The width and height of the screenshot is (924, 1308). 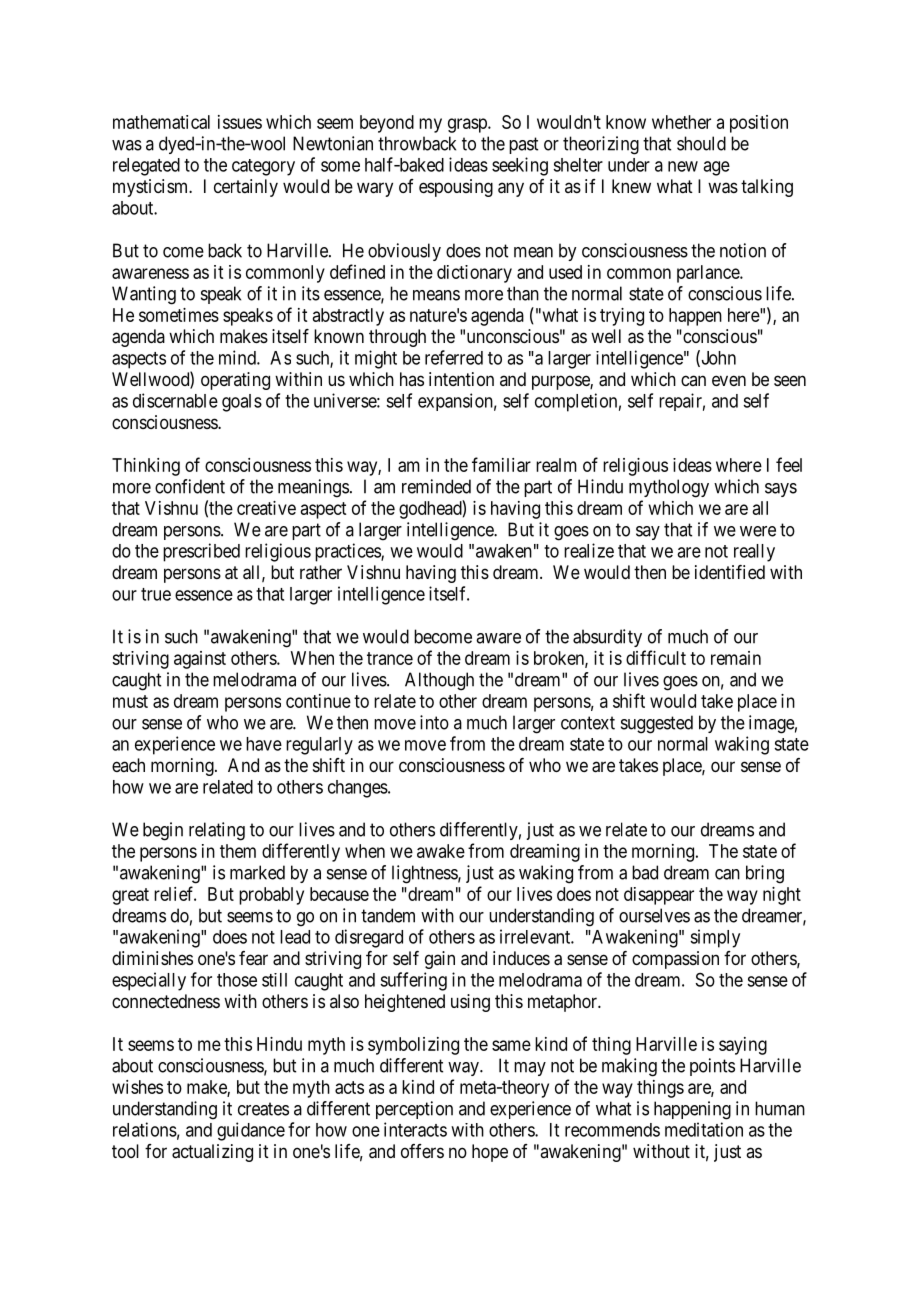 What do you see at coordinates (461, 379) in the screenshot?
I see `intention` at bounding box center [461, 379].
